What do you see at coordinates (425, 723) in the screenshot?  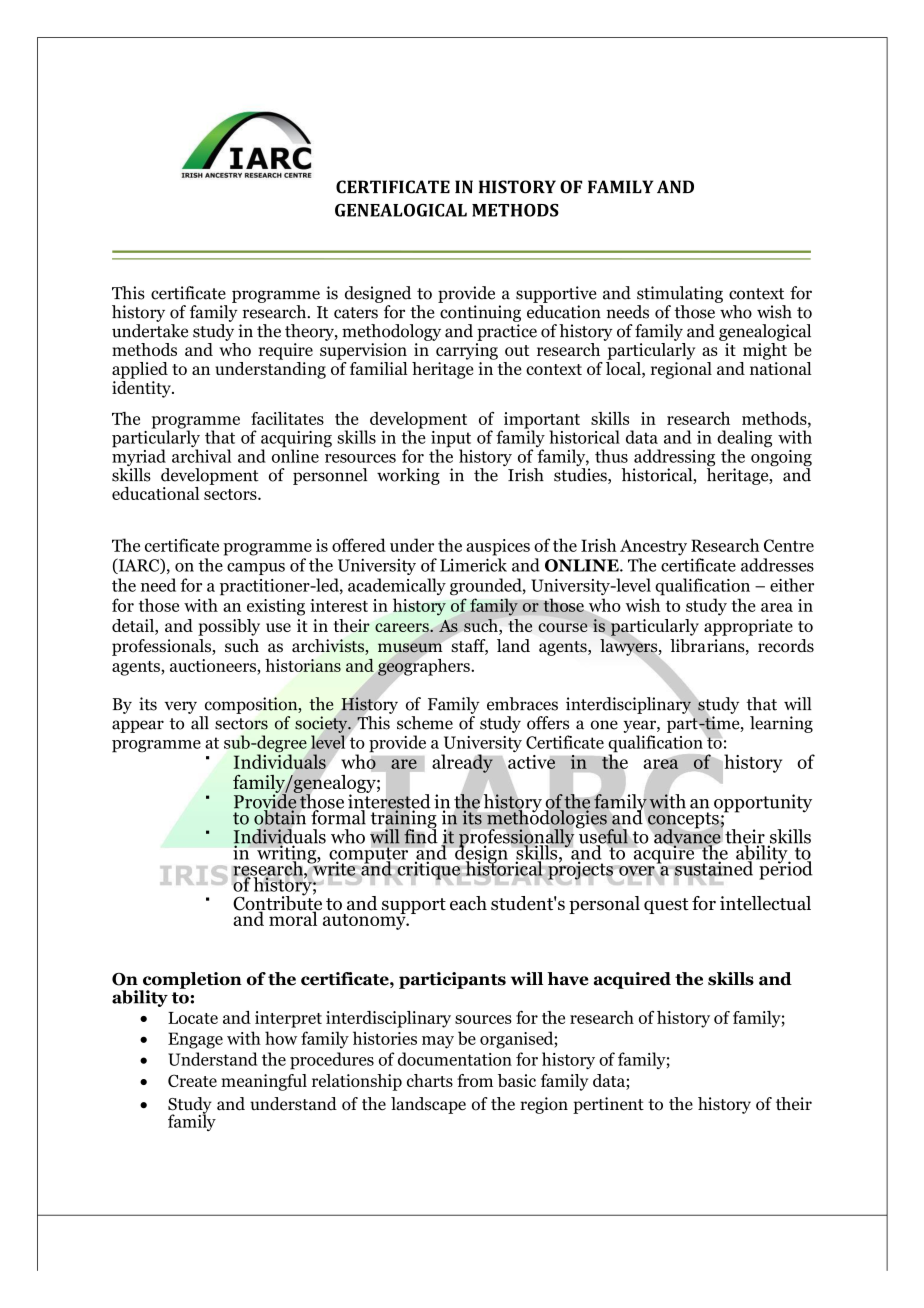 I see `scheme` at bounding box center [425, 723].
